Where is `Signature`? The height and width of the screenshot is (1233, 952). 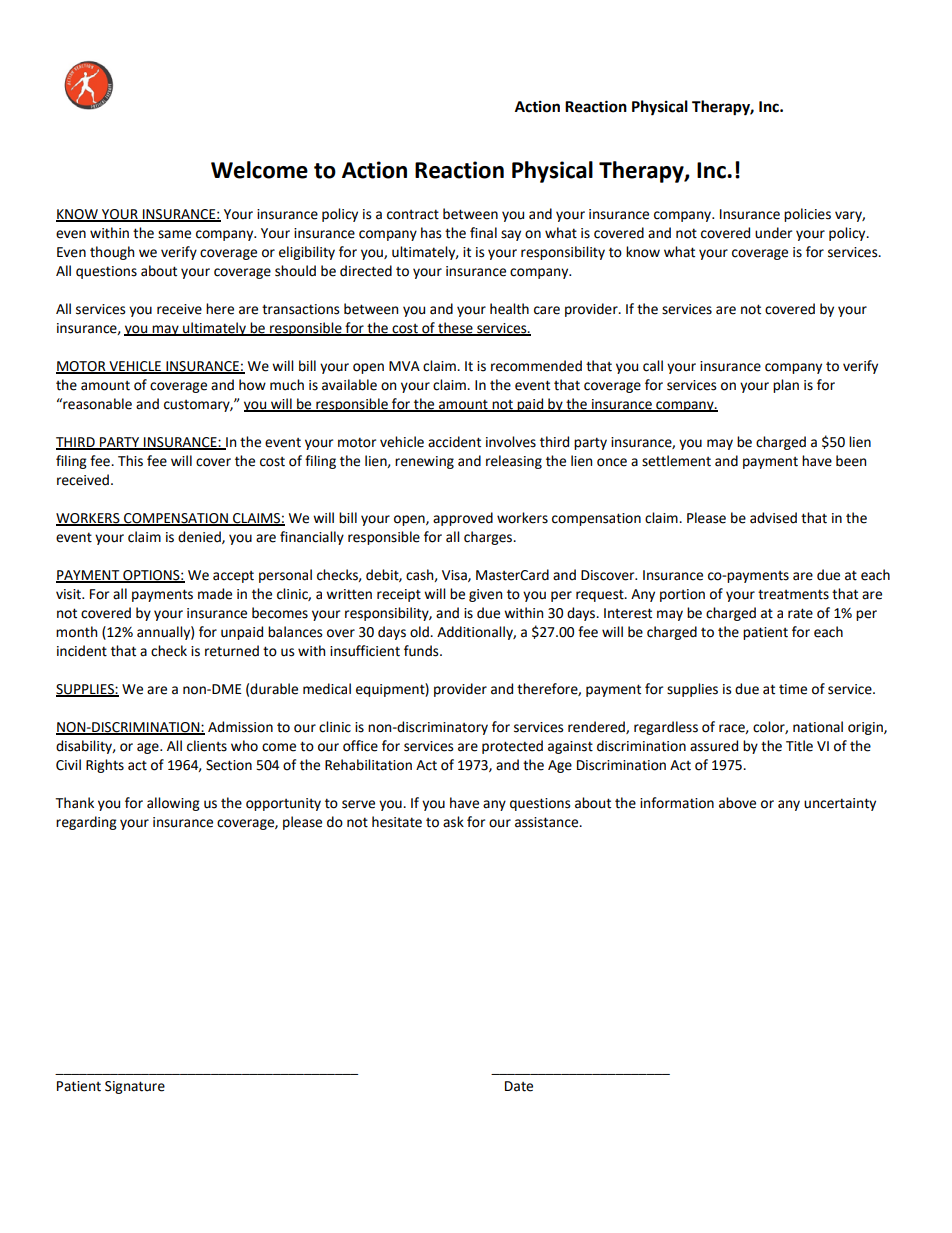
Signature is located at coordinates (135, 1087).
